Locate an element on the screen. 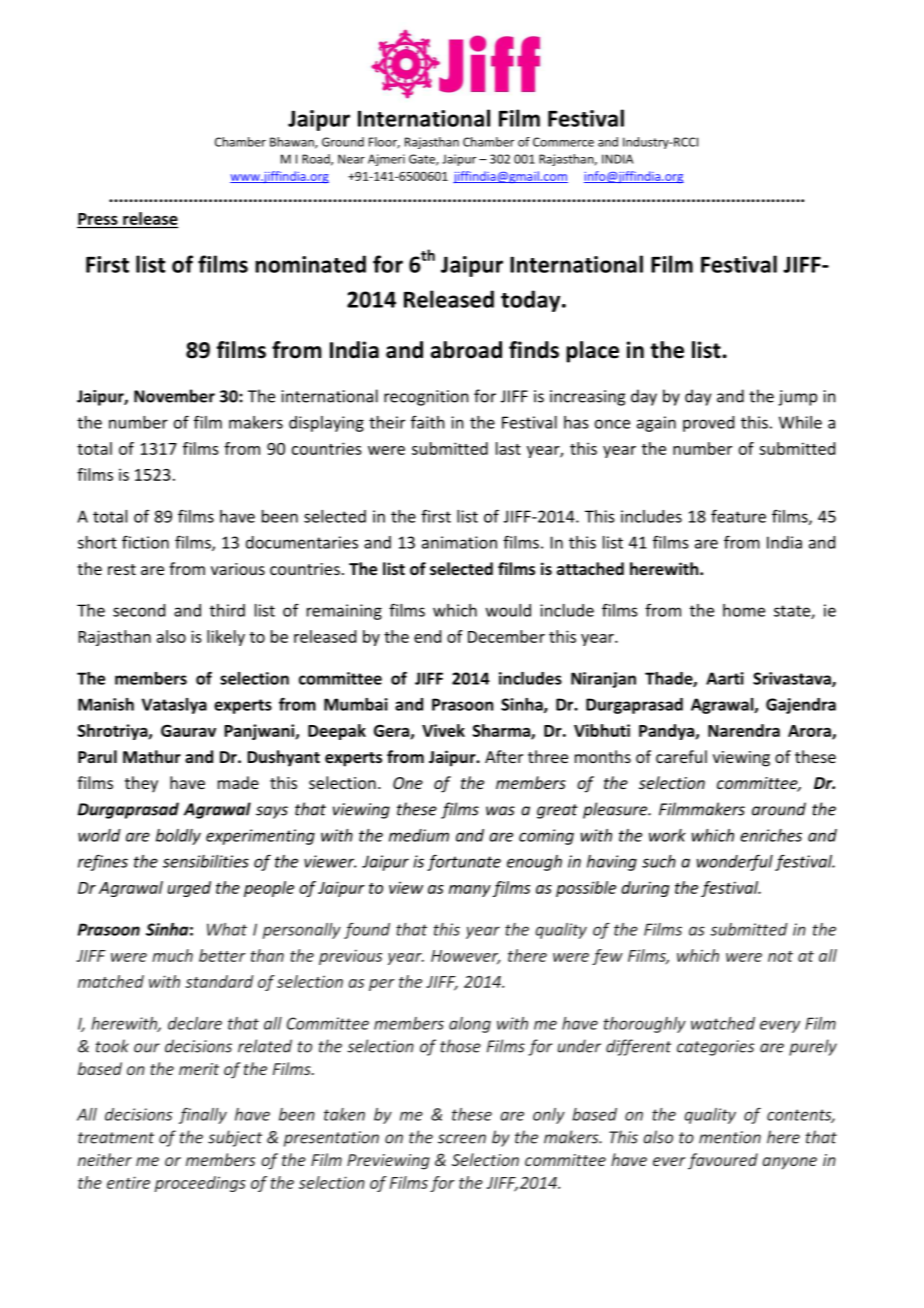  fiction is located at coordinates (145, 542).
